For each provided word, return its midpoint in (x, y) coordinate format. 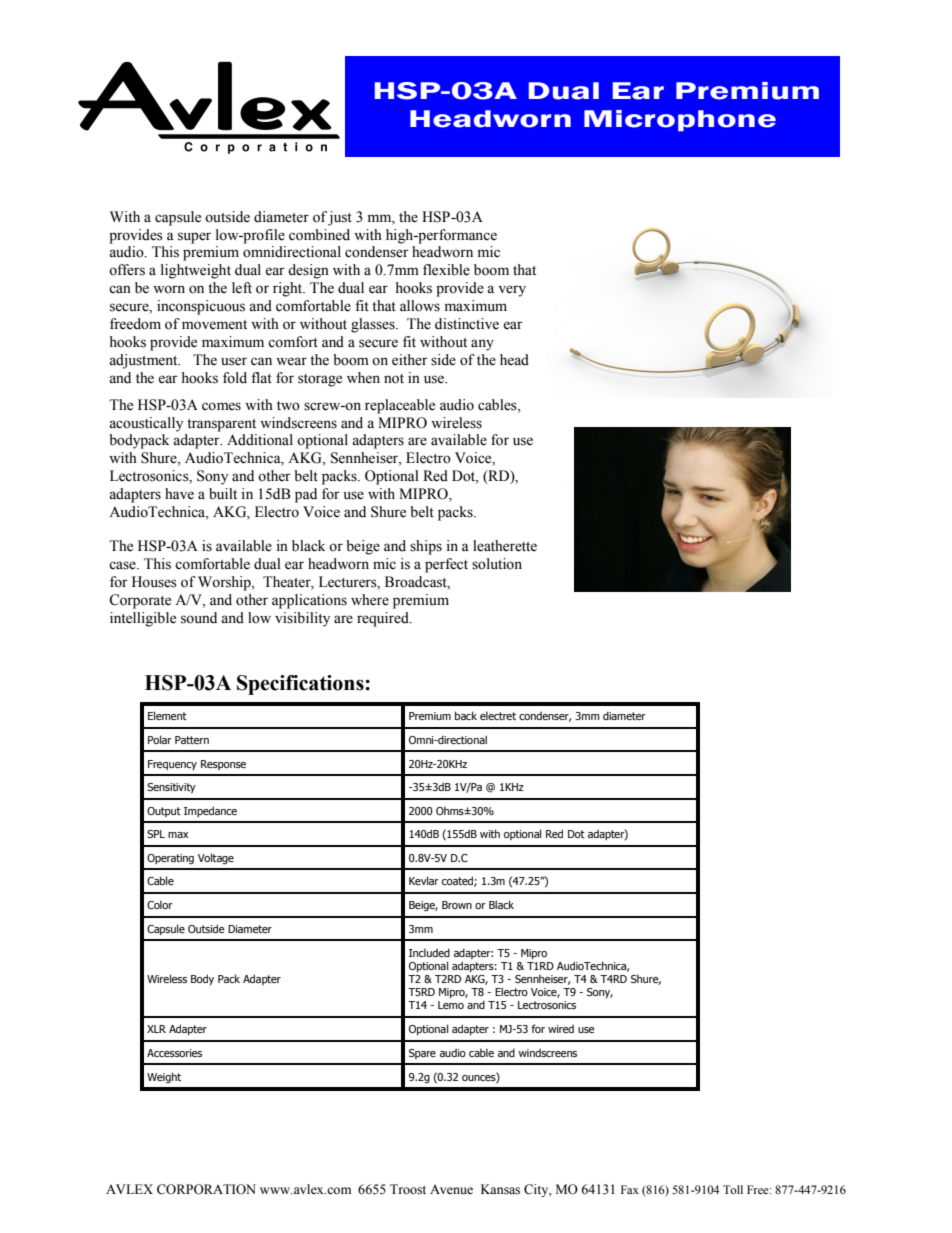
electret (498, 715)
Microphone (680, 121)
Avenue (451, 1189)
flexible (446, 270)
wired (561, 1028)
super (194, 238)
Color (160, 904)
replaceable (400, 406)
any (482, 345)
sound (199, 618)
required (384, 619)
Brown (457, 905)
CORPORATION (206, 1189)
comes (221, 406)
